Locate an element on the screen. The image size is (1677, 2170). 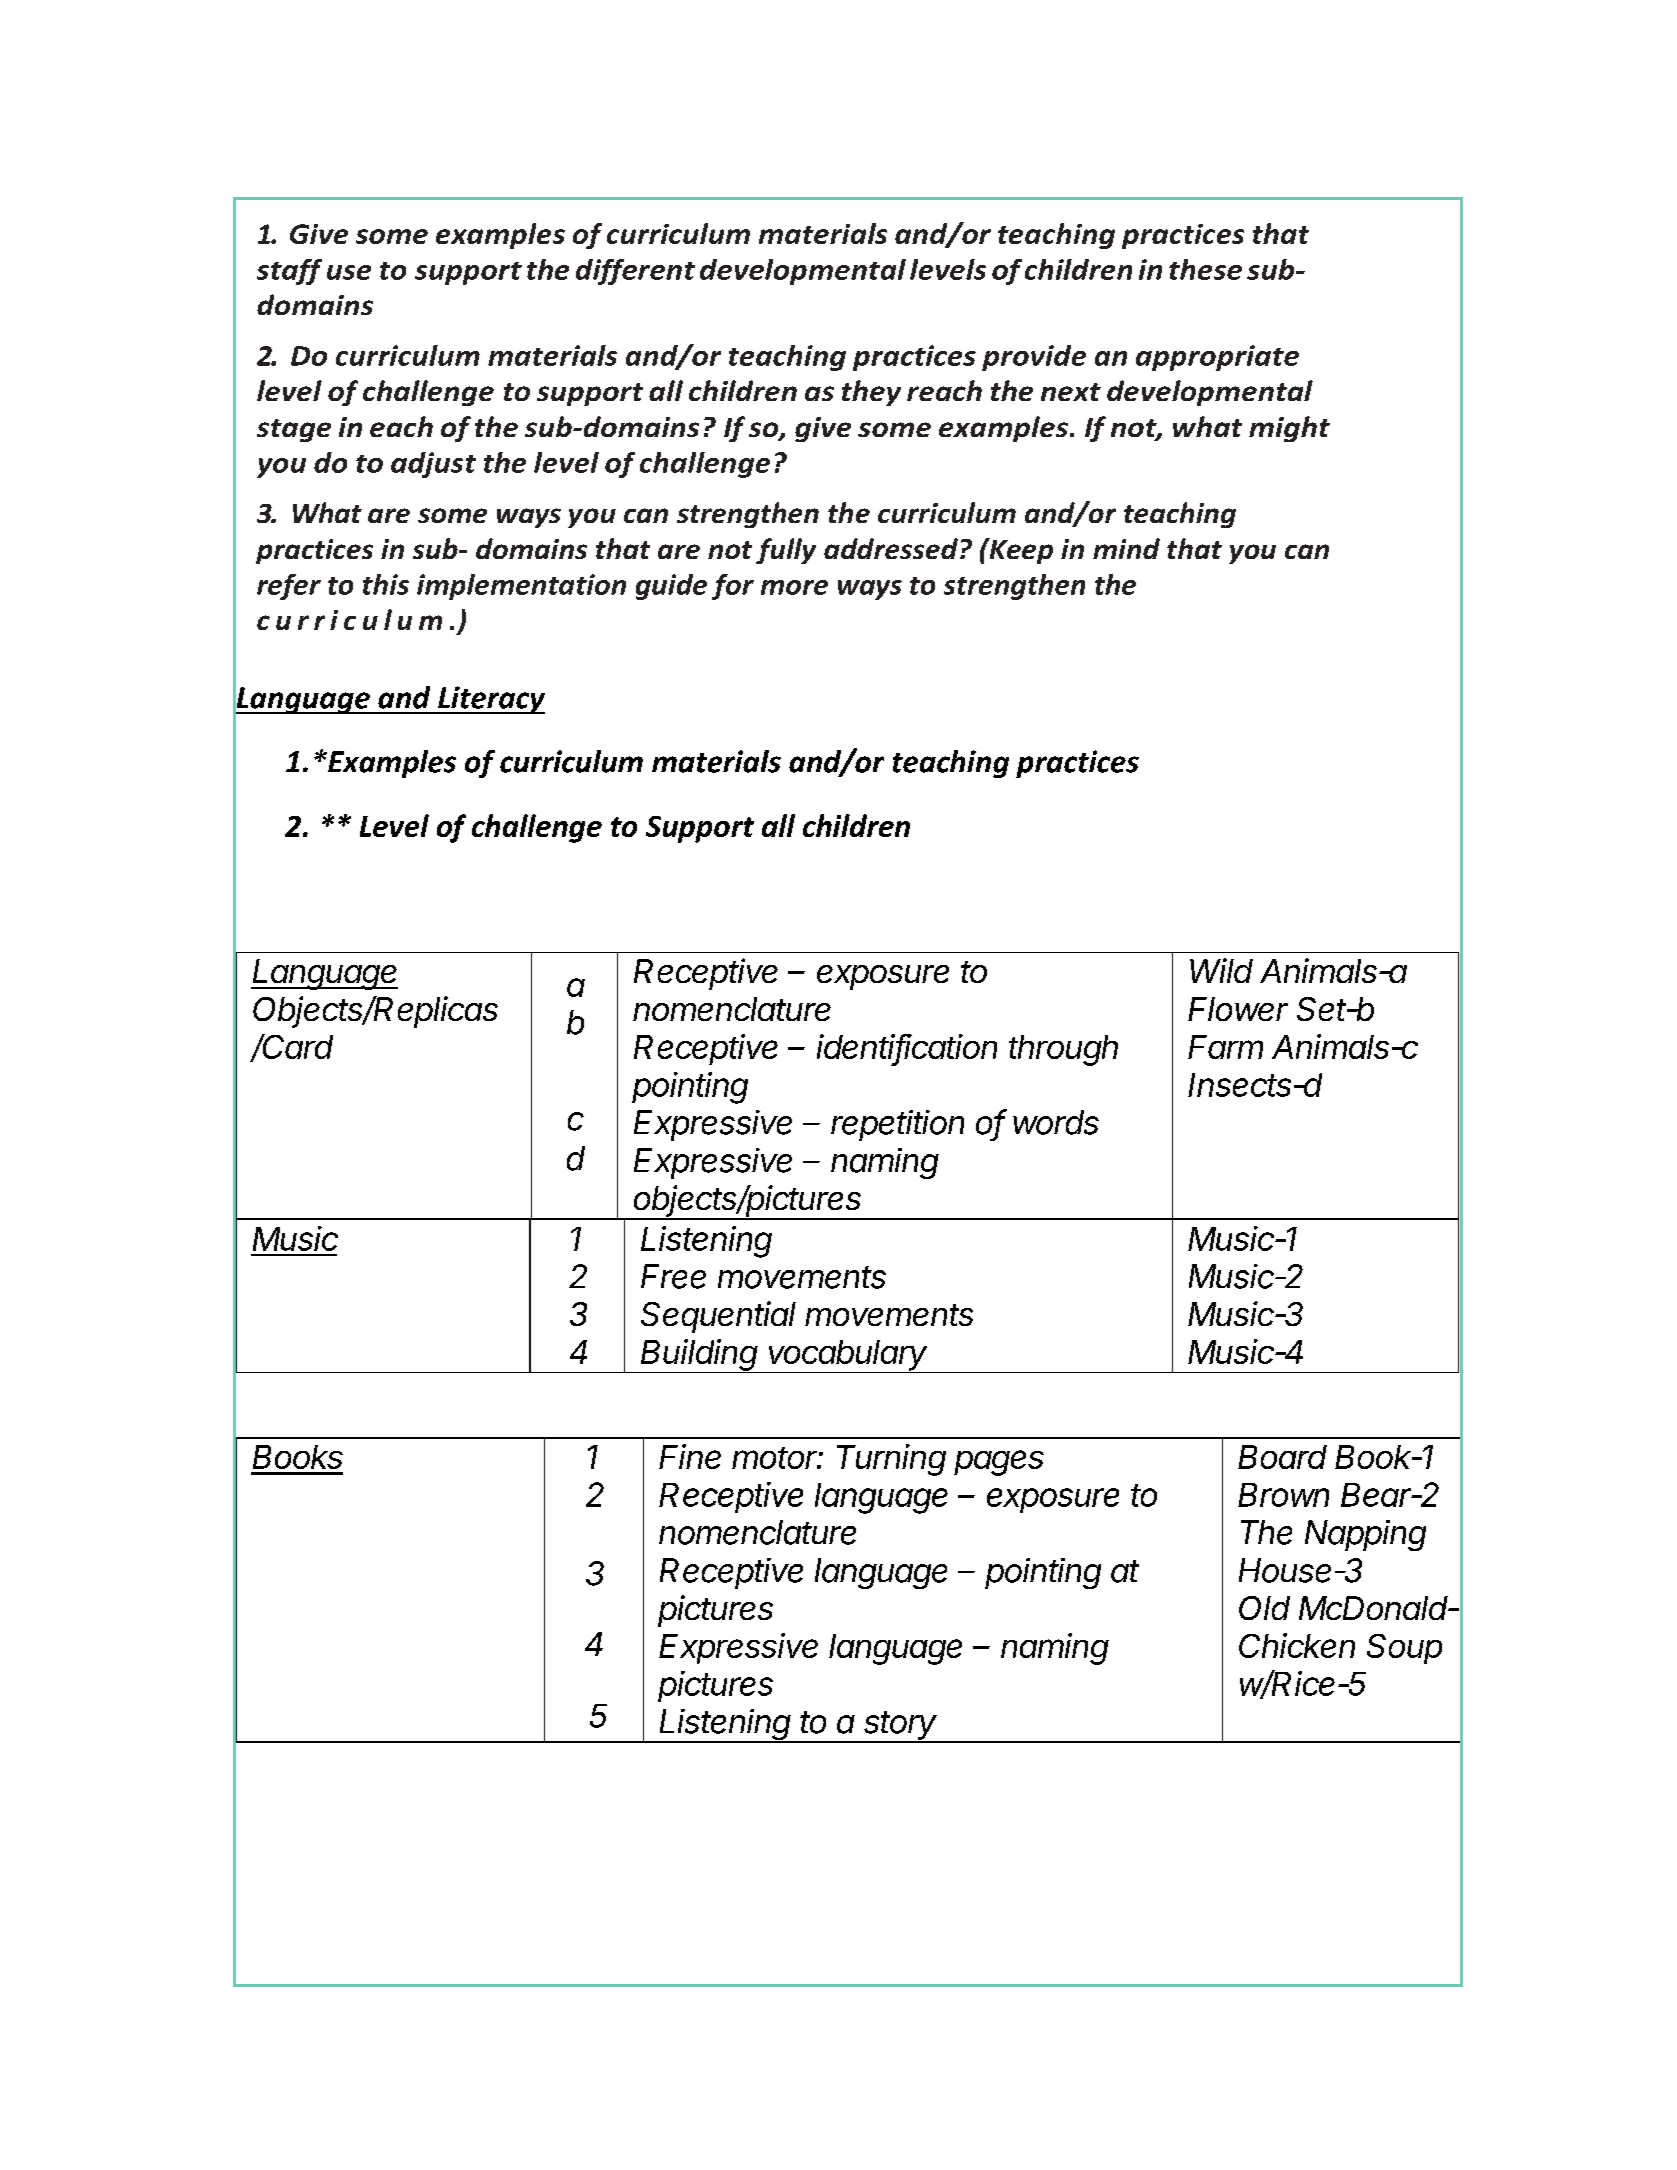
different is located at coordinates (635, 272).
